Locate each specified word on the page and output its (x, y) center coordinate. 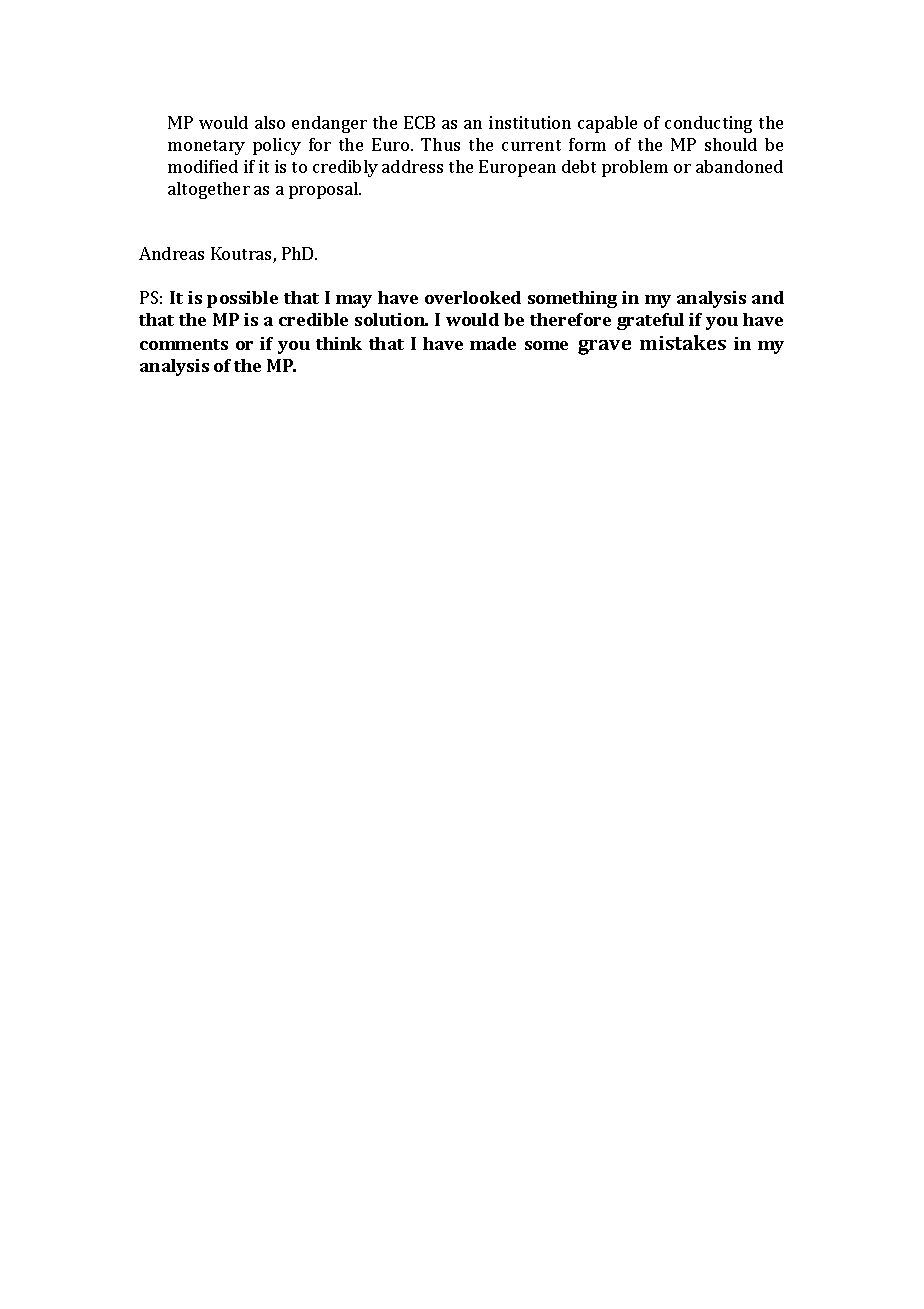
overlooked (473, 297)
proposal (324, 190)
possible (242, 299)
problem (635, 168)
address (412, 166)
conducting (708, 124)
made (493, 343)
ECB (419, 122)
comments (184, 344)
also (270, 122)
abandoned (739, 166)
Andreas (171, 253)
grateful (650, 321)
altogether (209, 190)
